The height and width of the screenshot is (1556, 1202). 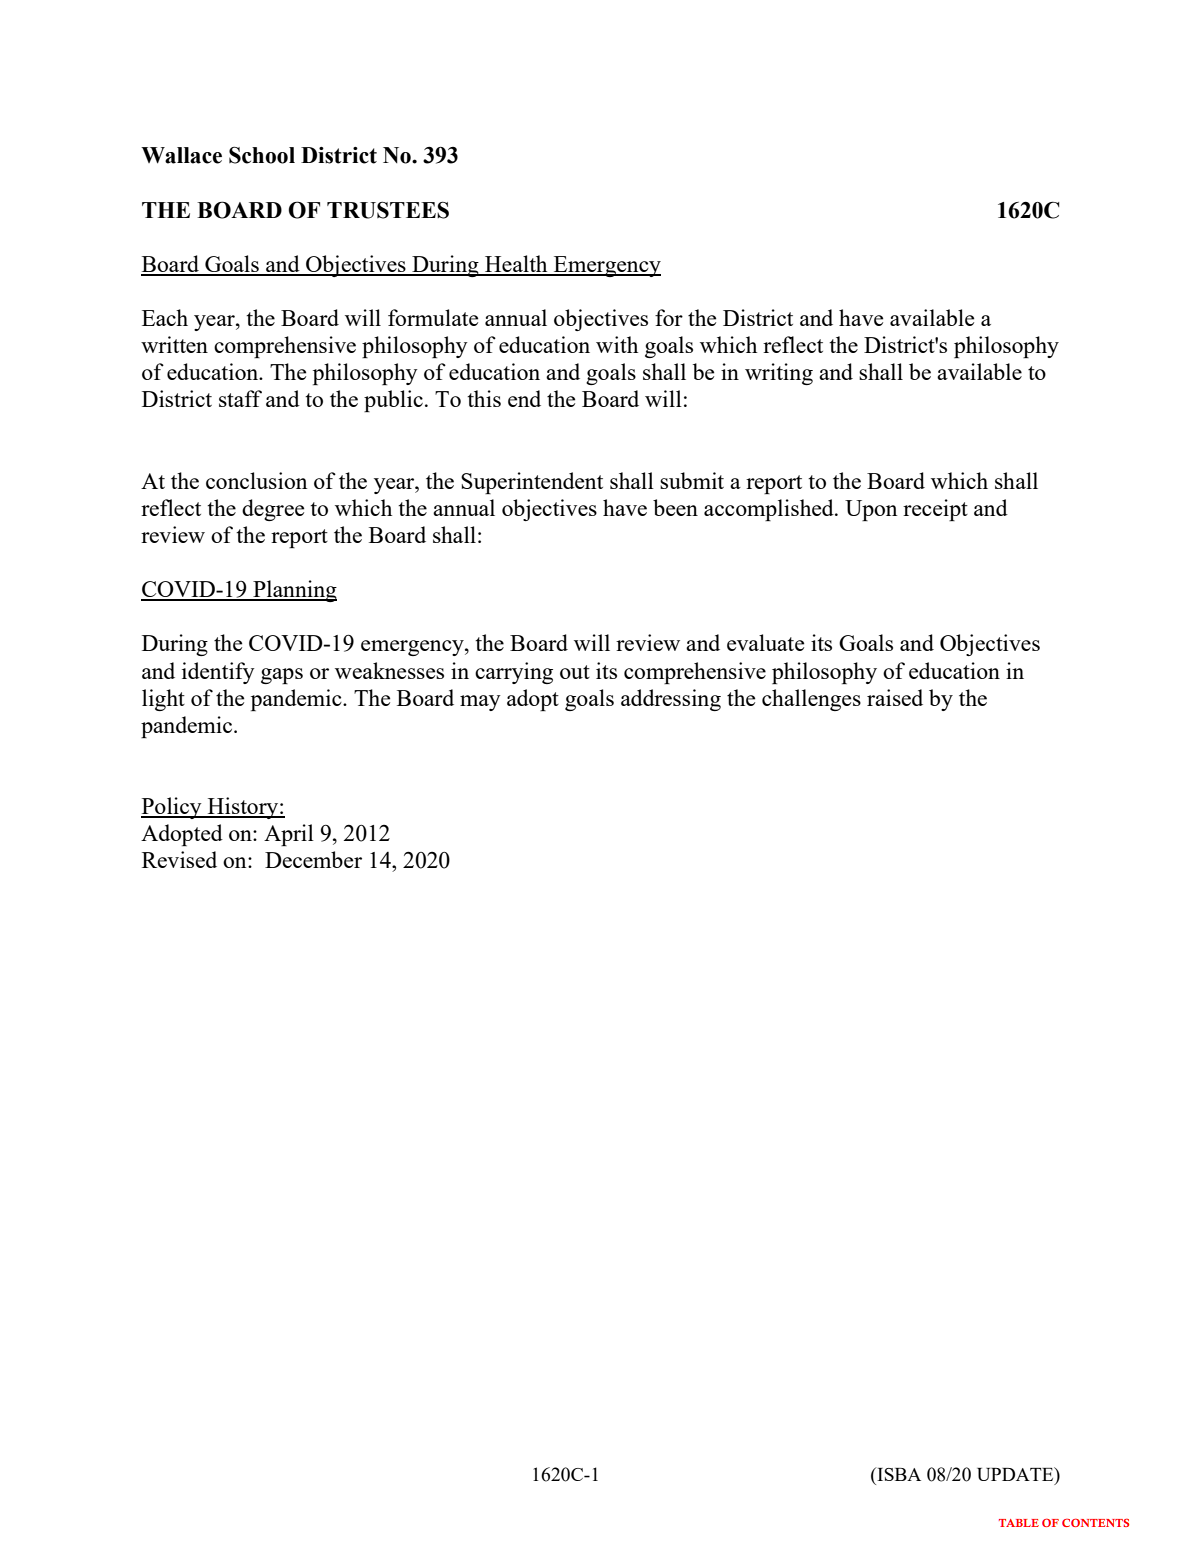 What do you see at coordinates (871, 510) in the screenshot?
I see `Upon` at bounding box center [871, 510].
